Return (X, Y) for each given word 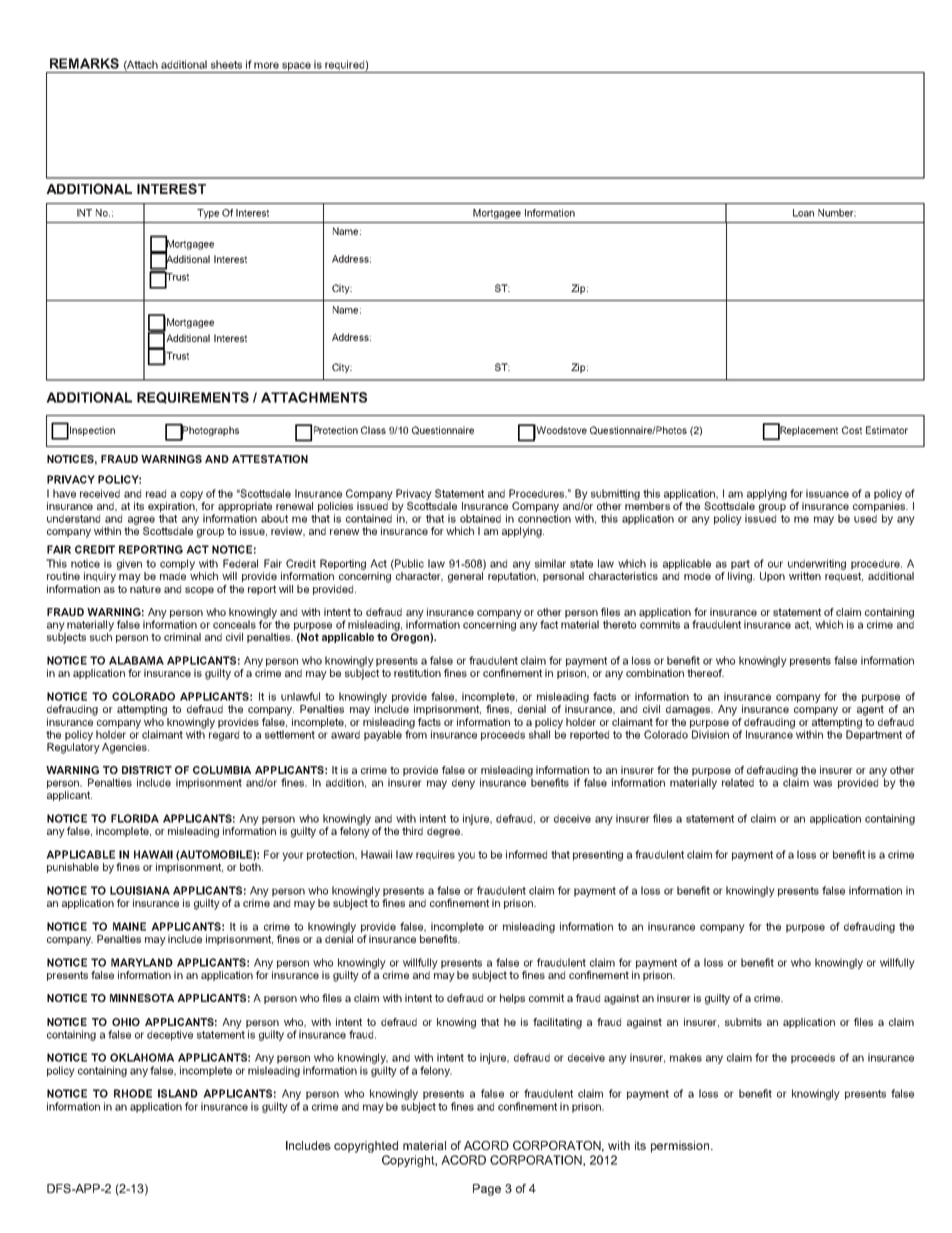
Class (373, 430)
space (296, 67)
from (416, 733)
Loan (803, 213)
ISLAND (178, 1093)
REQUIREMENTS (193, 398)
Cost (852, 430)
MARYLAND (142, 962)
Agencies (125, 748)
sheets (226, 64)
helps (512, 999)
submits (743, 1022)
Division (710, 734)
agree (141, 520)
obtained (480, 518)
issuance (827, 493)
